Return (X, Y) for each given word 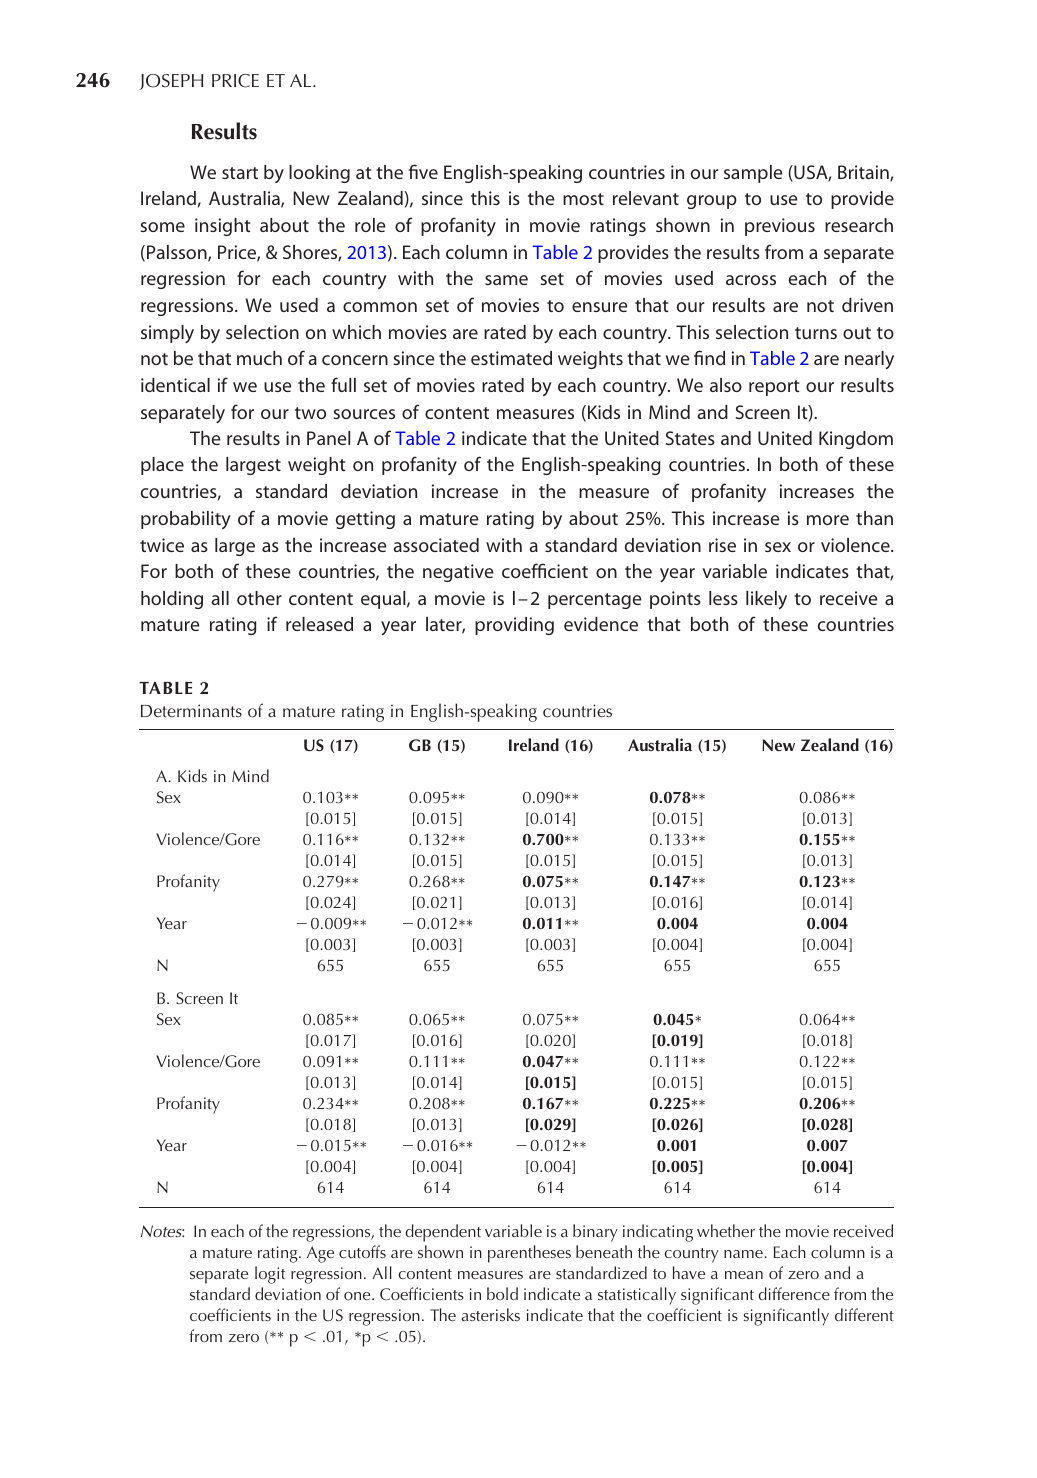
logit (270, 1275)
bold (502, 1293)
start (240, 173)
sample (753, 174)
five (423, 171)
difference (794, 1293)
